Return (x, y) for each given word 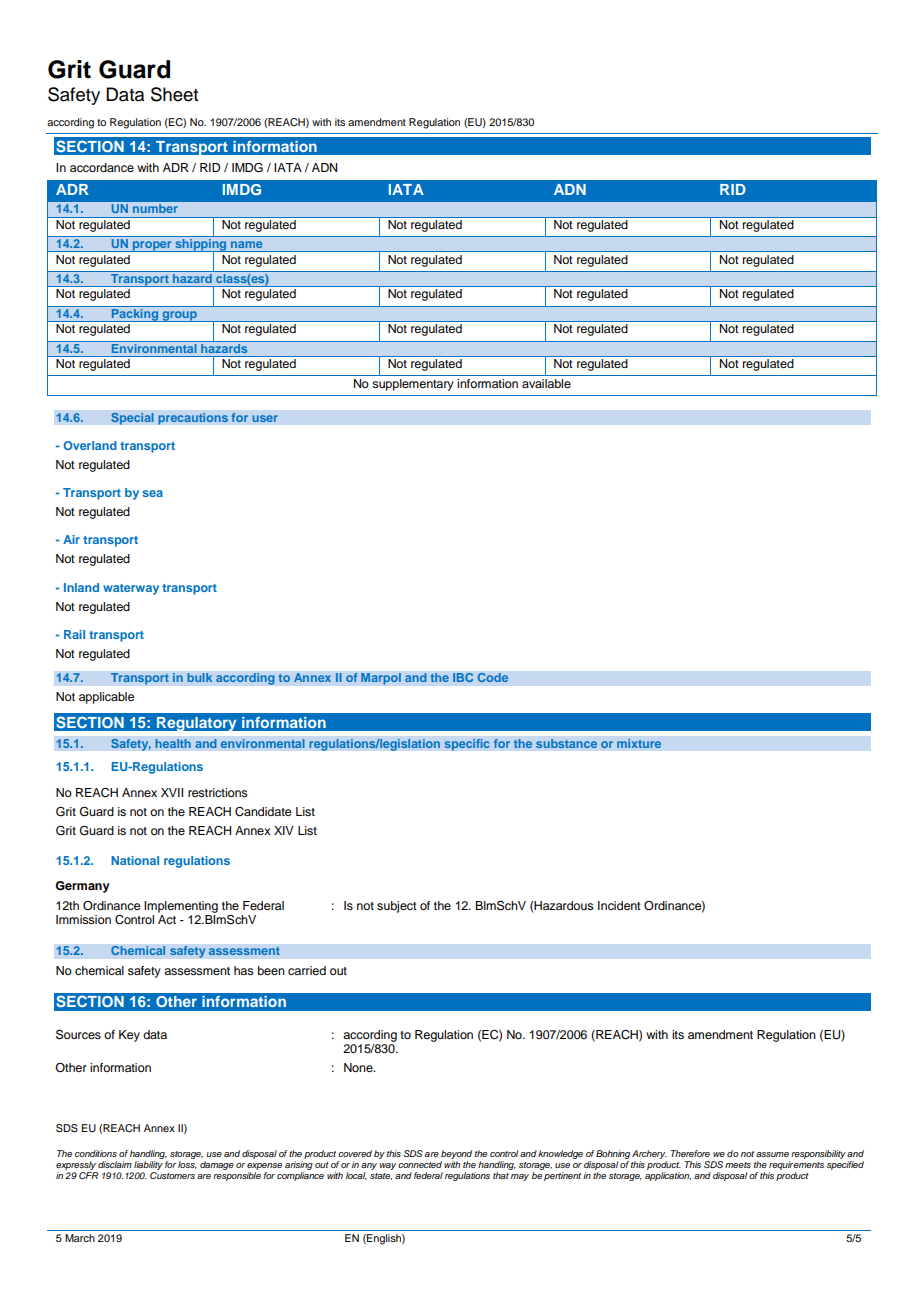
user (265, 418)
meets (738, 1165)
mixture (639, 744)
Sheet (174, 94)
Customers (172, 1174)
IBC (463, 677)
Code (493, 677)
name (246, 244)
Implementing (181, 907)
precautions (193, 419)
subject (397, 907)
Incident (619, 905)
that (501, 1175)
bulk (200, 678)
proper (152, 246)
